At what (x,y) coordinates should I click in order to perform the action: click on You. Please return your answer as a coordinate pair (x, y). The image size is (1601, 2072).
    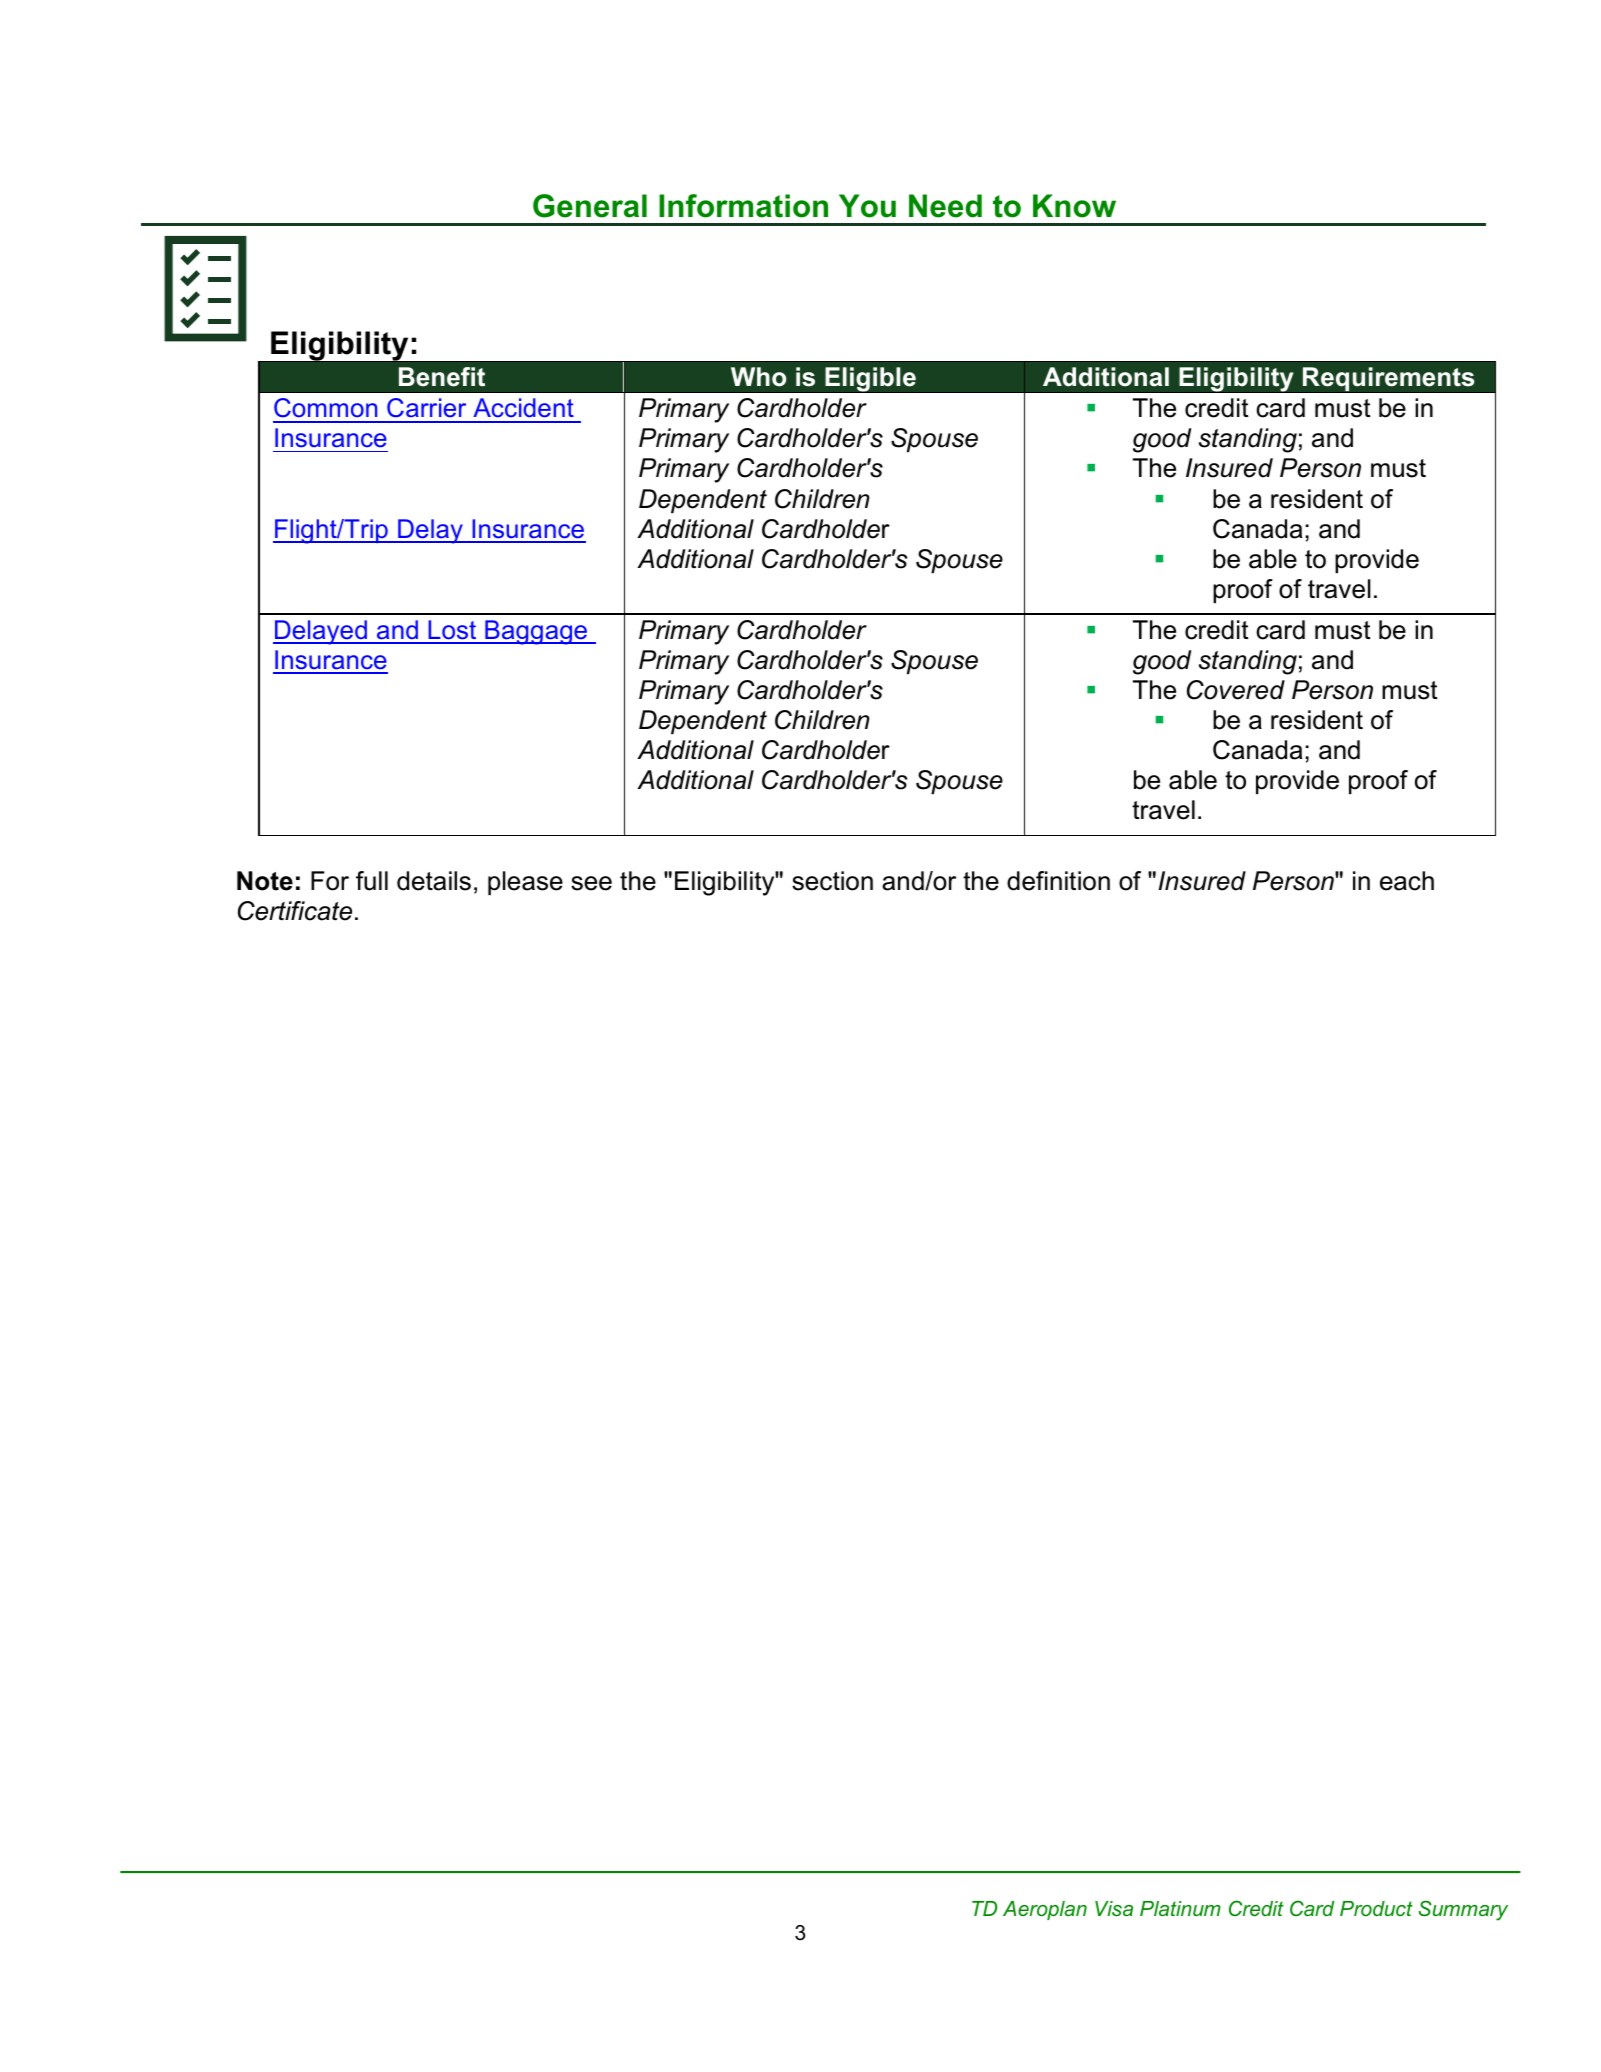
    Looking at the image, I should click on (867, 206).
